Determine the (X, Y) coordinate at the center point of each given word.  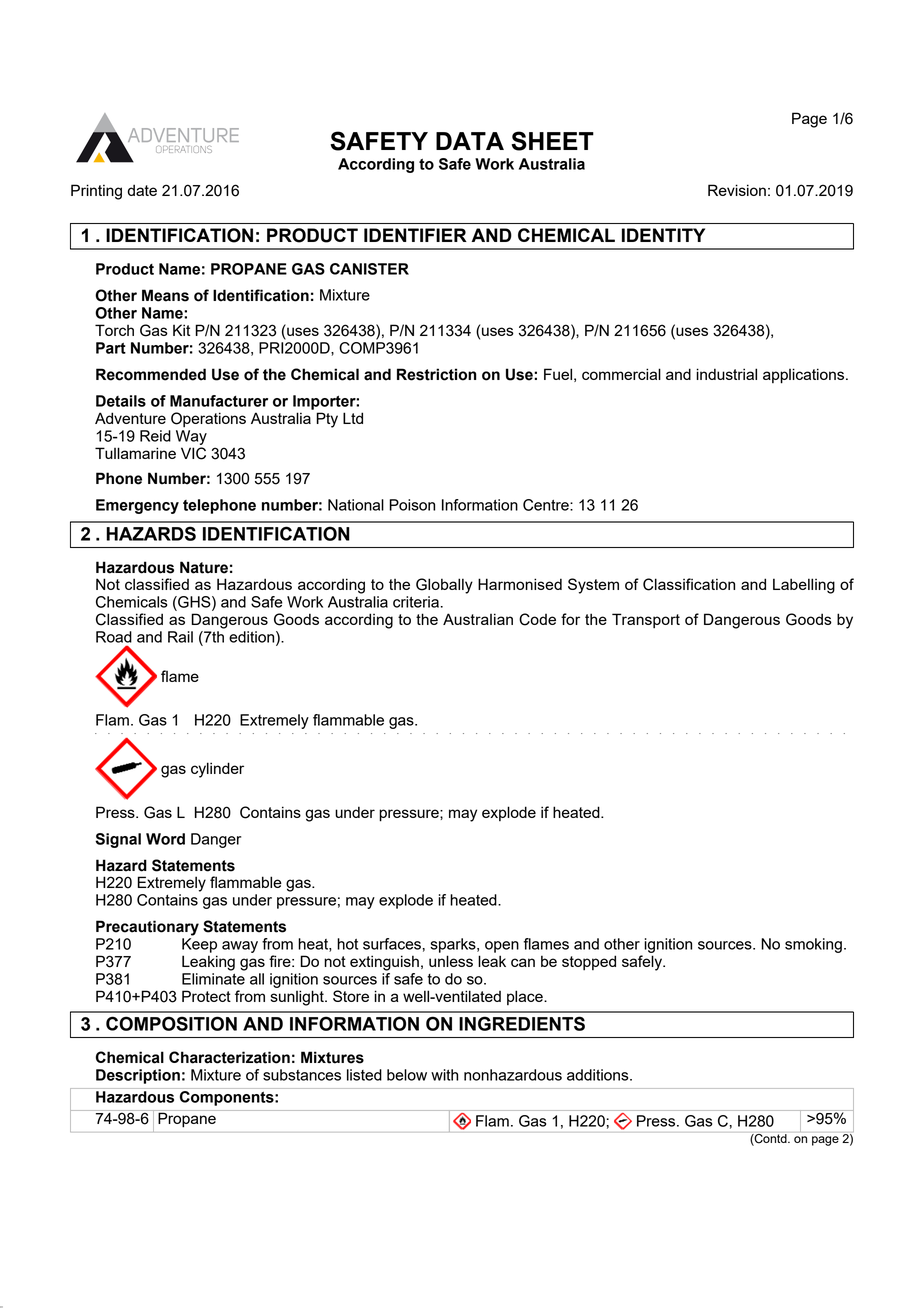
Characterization (229, 1057)
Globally (444, 586)
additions (599, 1075)
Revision (737, 190)
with (444, 1075)
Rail (180, 637)
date (142, 190)
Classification (689, 584)
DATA (470, 141)
